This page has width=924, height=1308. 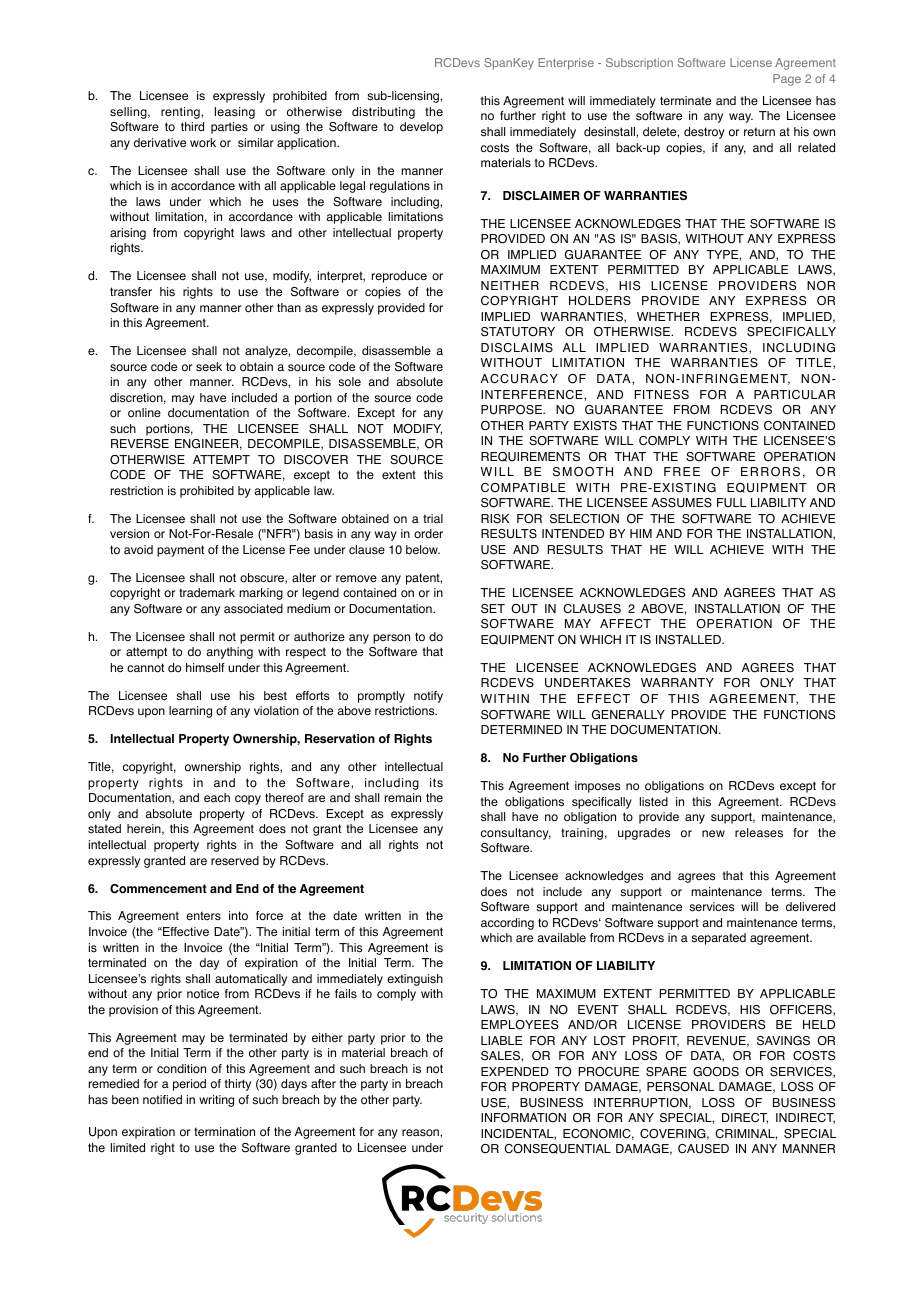 I want to click on writing, so click(x=216, y=1101).
